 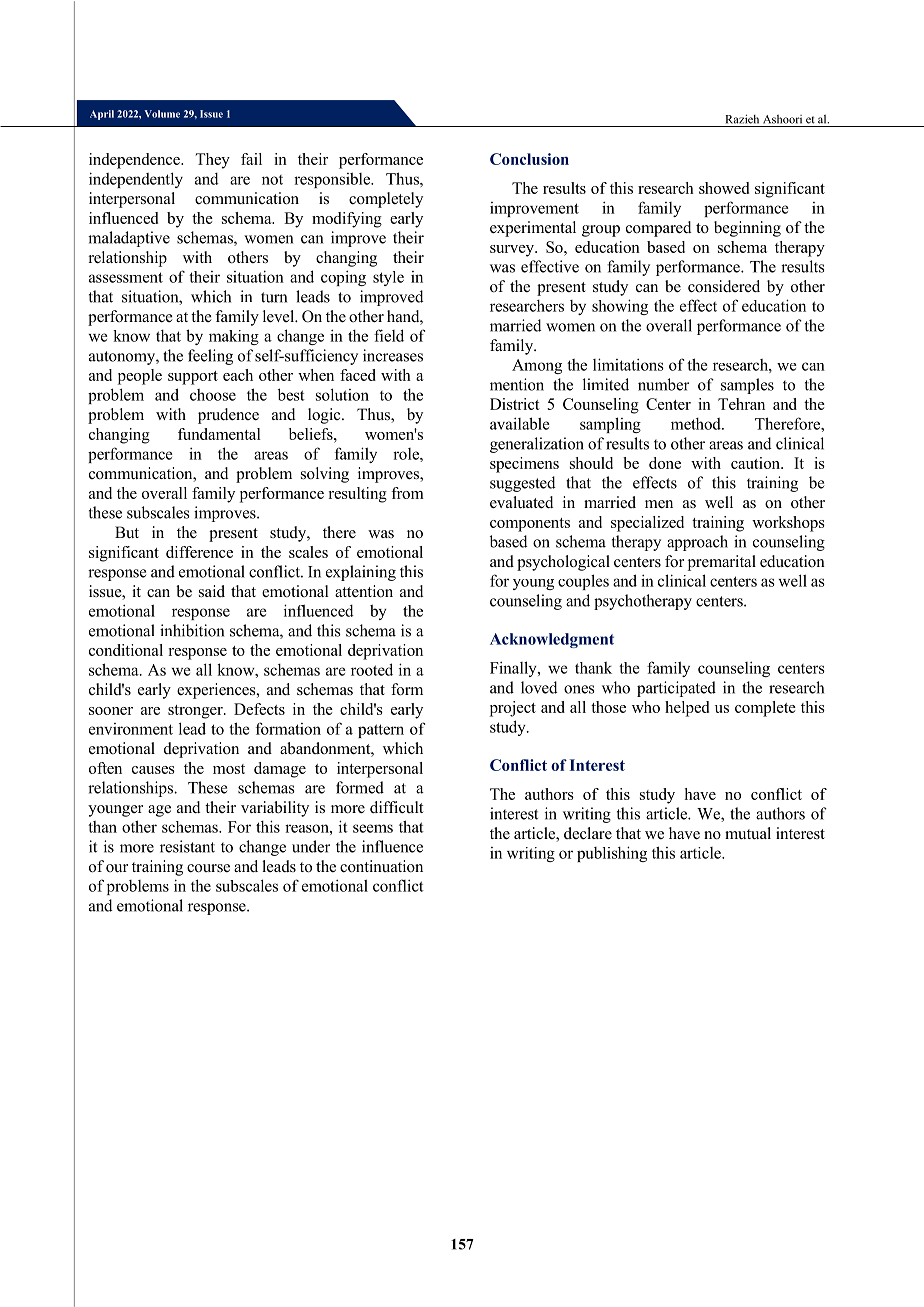 I want to click on continuation, so click(x=381, y=866).
